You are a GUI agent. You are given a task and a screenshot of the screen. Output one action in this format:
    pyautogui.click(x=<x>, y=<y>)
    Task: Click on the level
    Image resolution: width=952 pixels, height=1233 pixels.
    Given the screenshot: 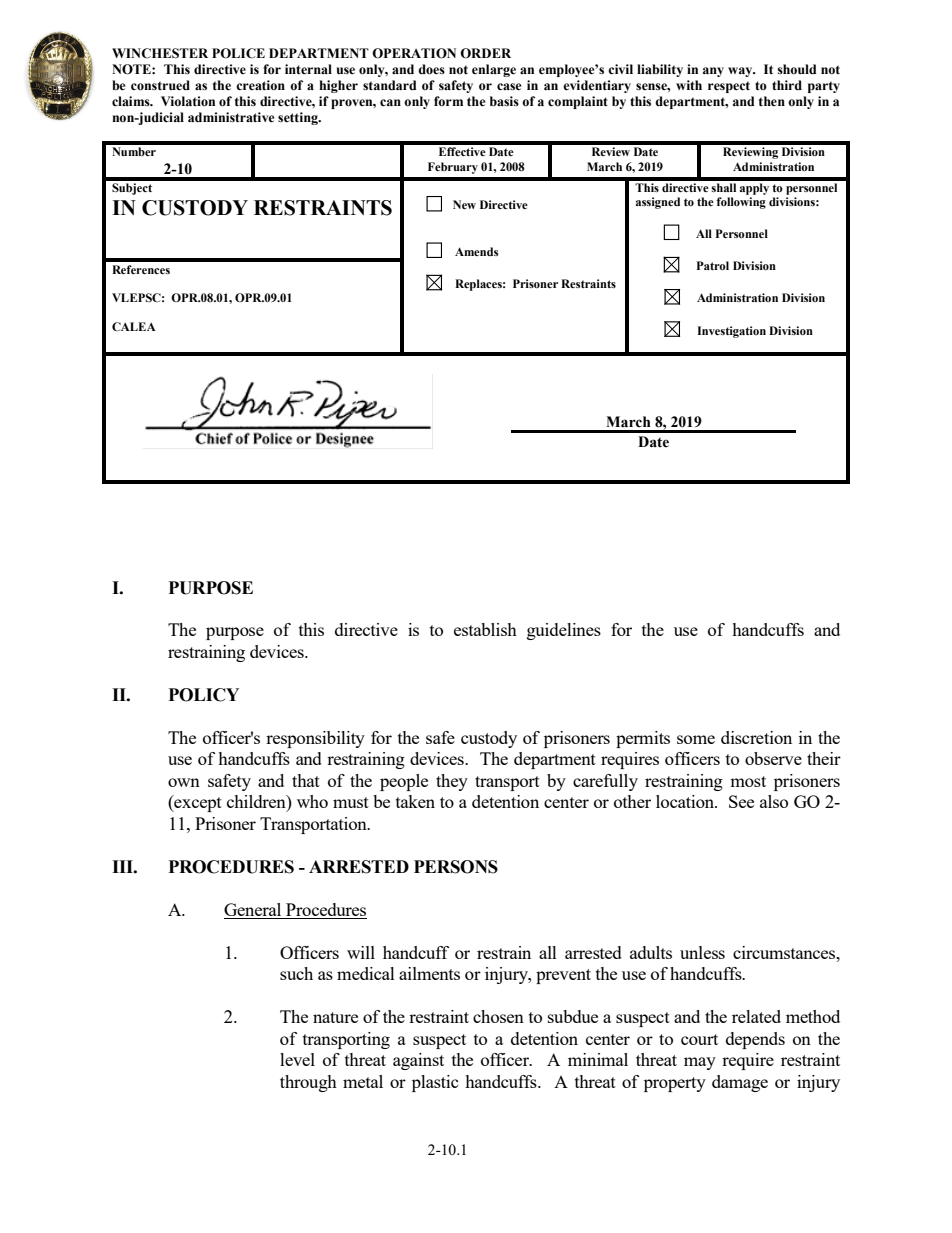 What is the action you would take?
    pyautogui.click(x=297, y=1059)
